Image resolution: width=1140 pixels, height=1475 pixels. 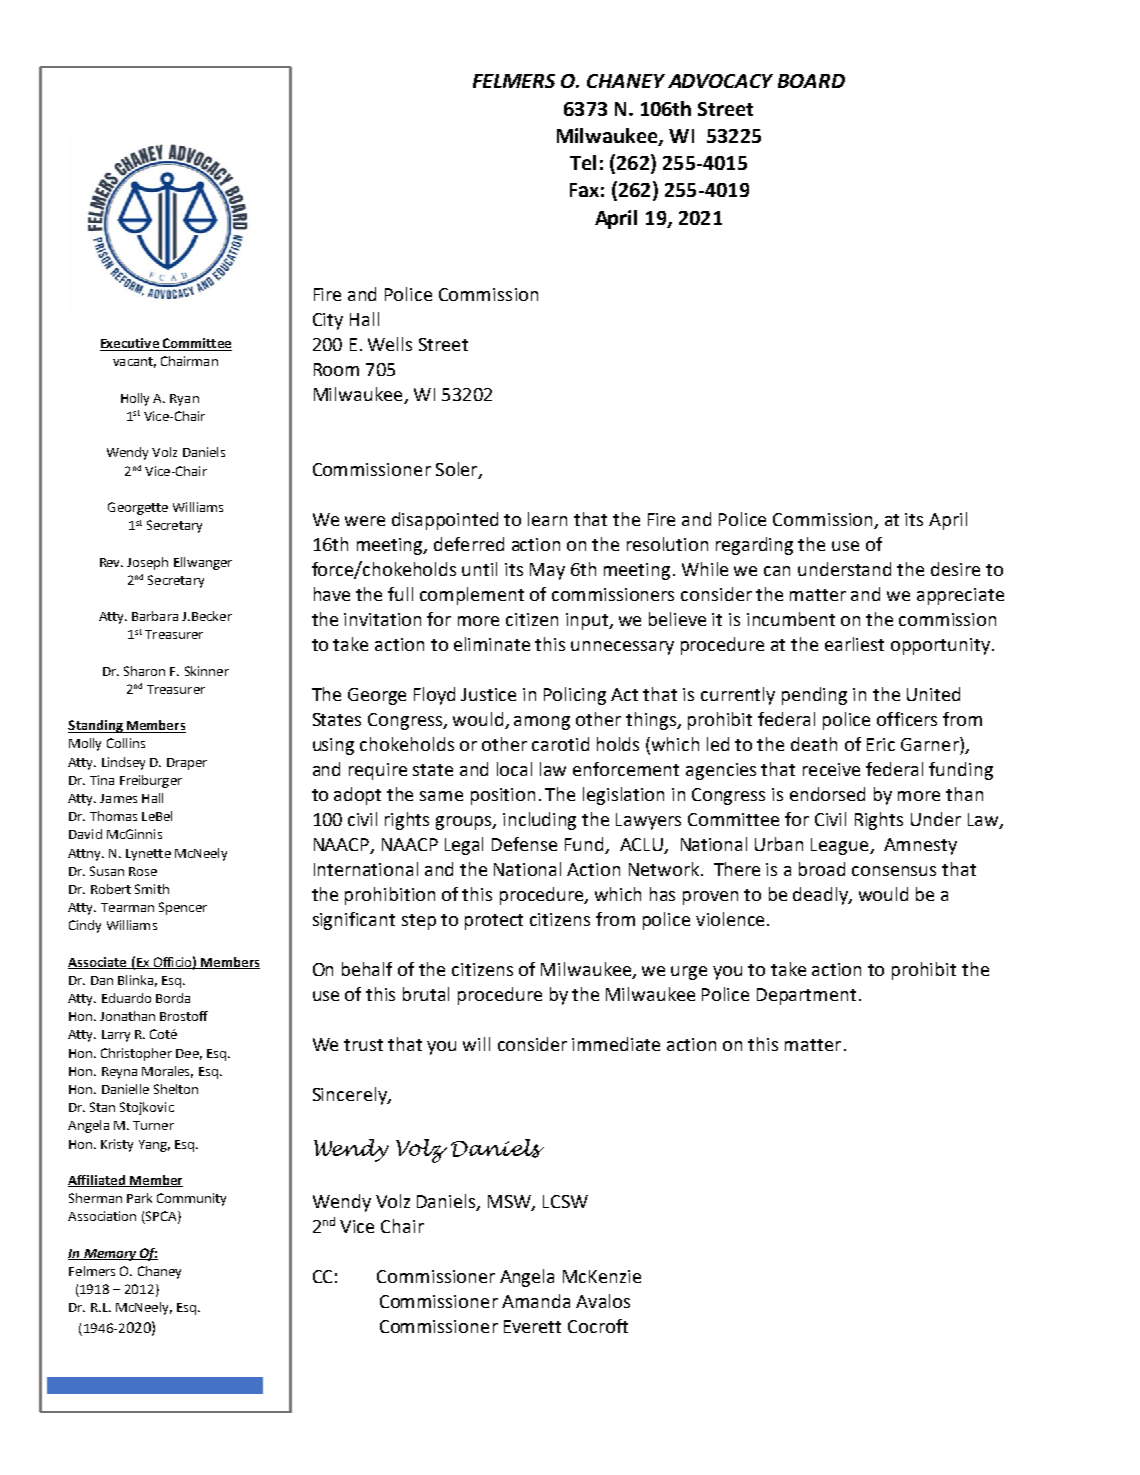 What do you see at coordinates (148, 855) in the screenshot?
I see `Lynette` at bounding box center [148, 855].
